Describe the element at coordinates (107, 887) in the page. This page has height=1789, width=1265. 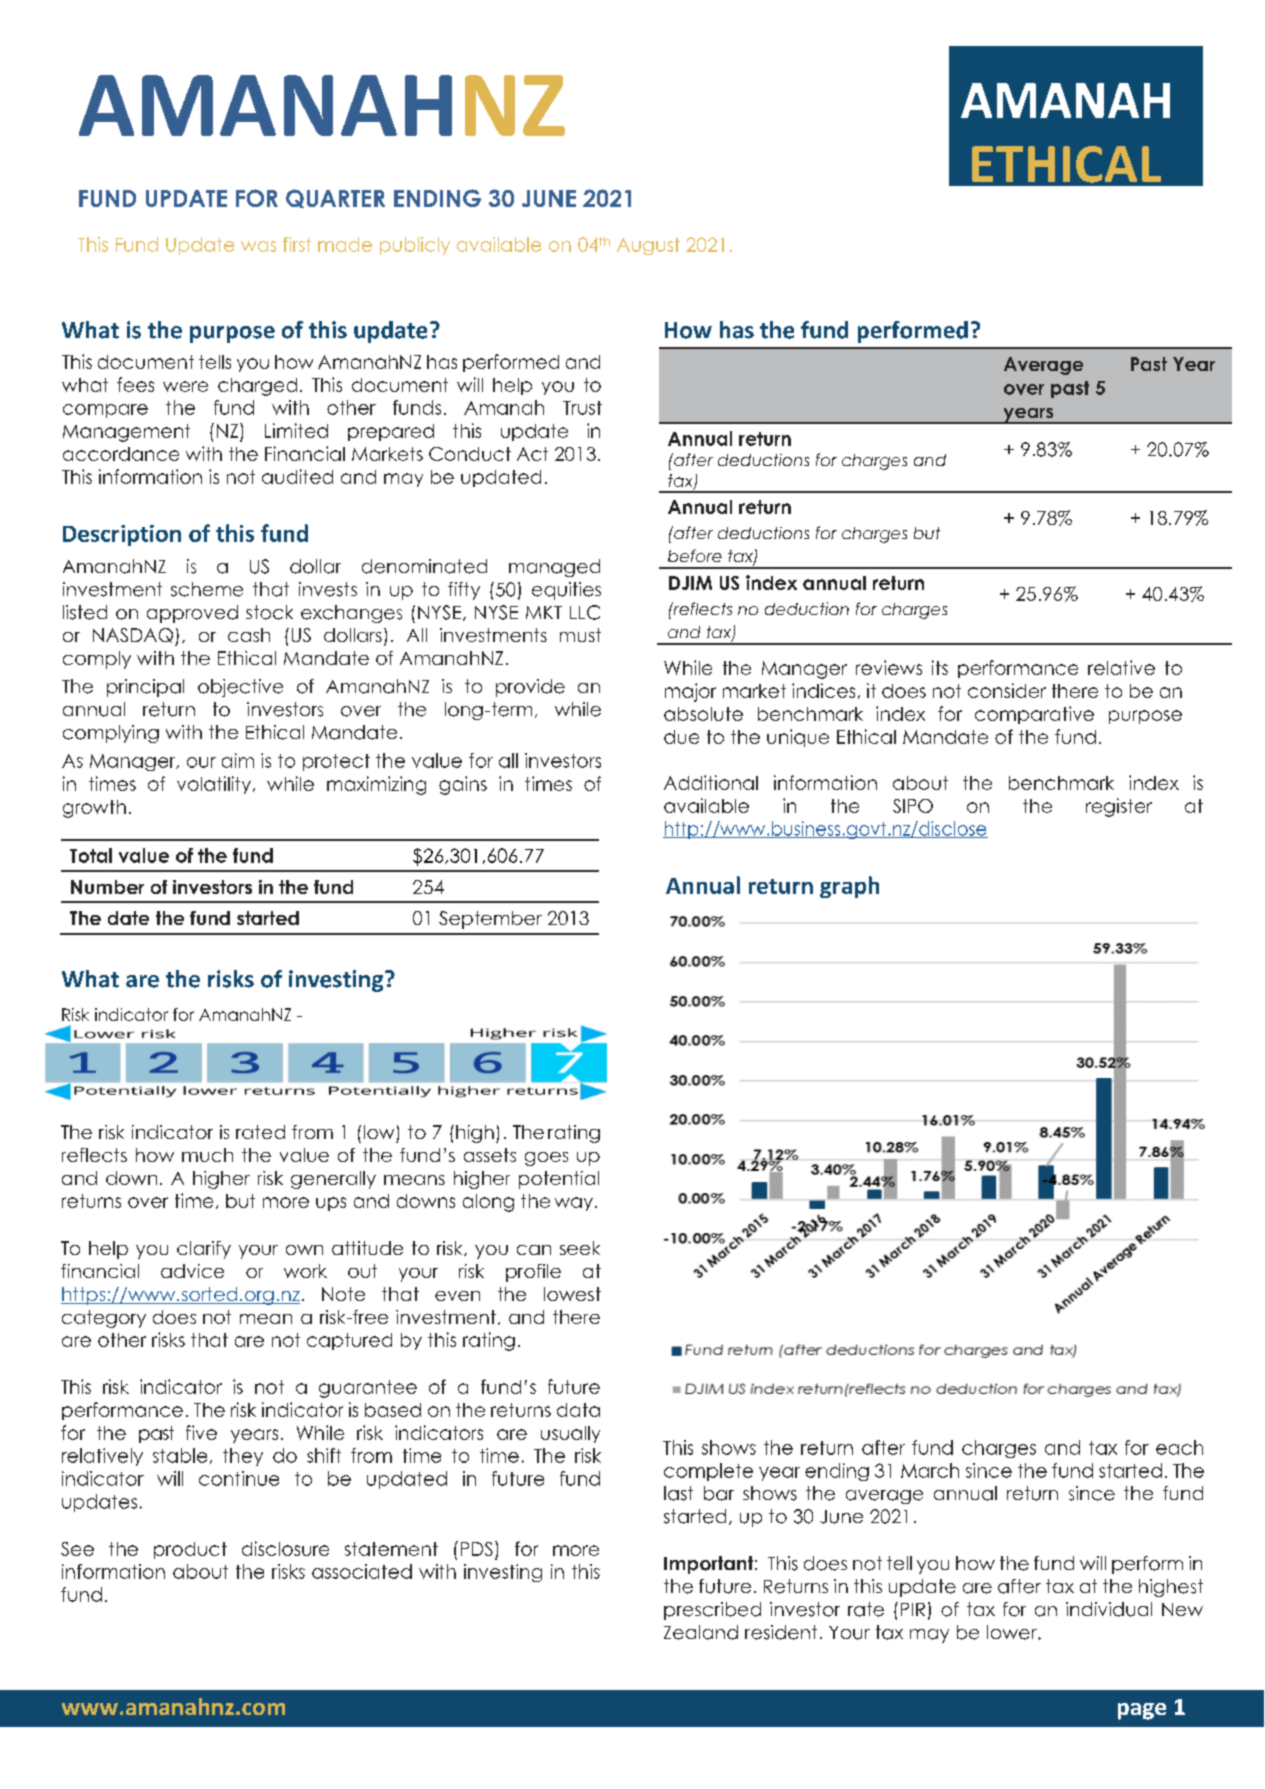
I see `Number` at that location.
